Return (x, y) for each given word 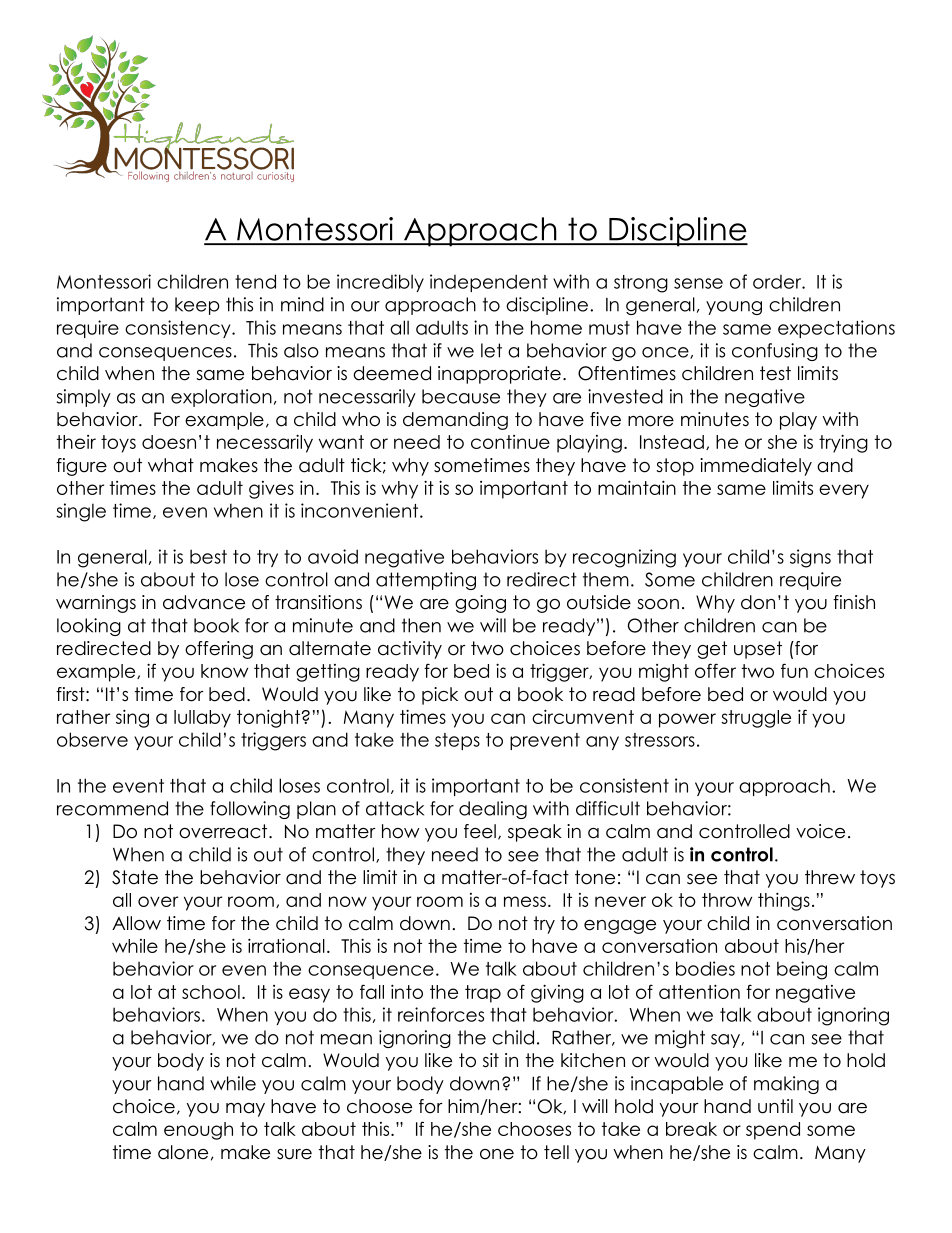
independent (489, 283)
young (734, 308)
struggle (756, 719)
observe (92, 739)
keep (197, 306)
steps (457, 741)
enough (198, 1131)
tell (556, 1152)
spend (773, 1131)
